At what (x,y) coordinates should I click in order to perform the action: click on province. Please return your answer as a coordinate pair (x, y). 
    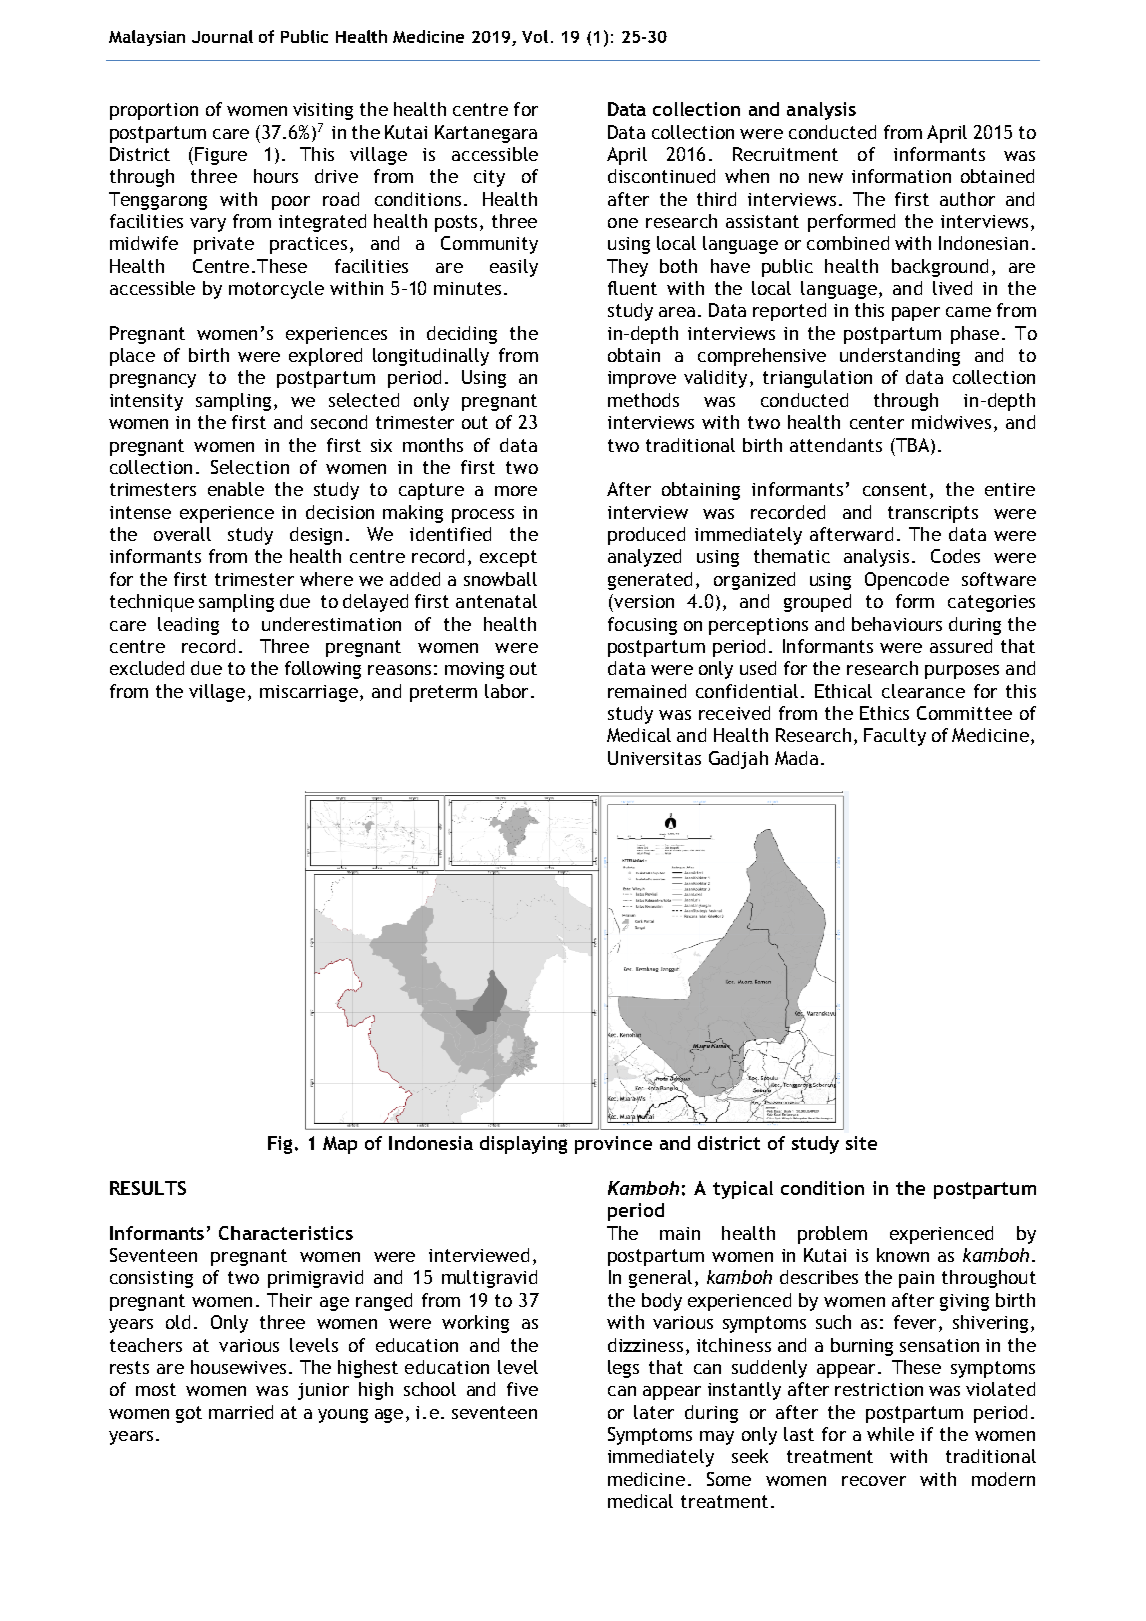
    Looking at the image, I should click on (613, 1145).
